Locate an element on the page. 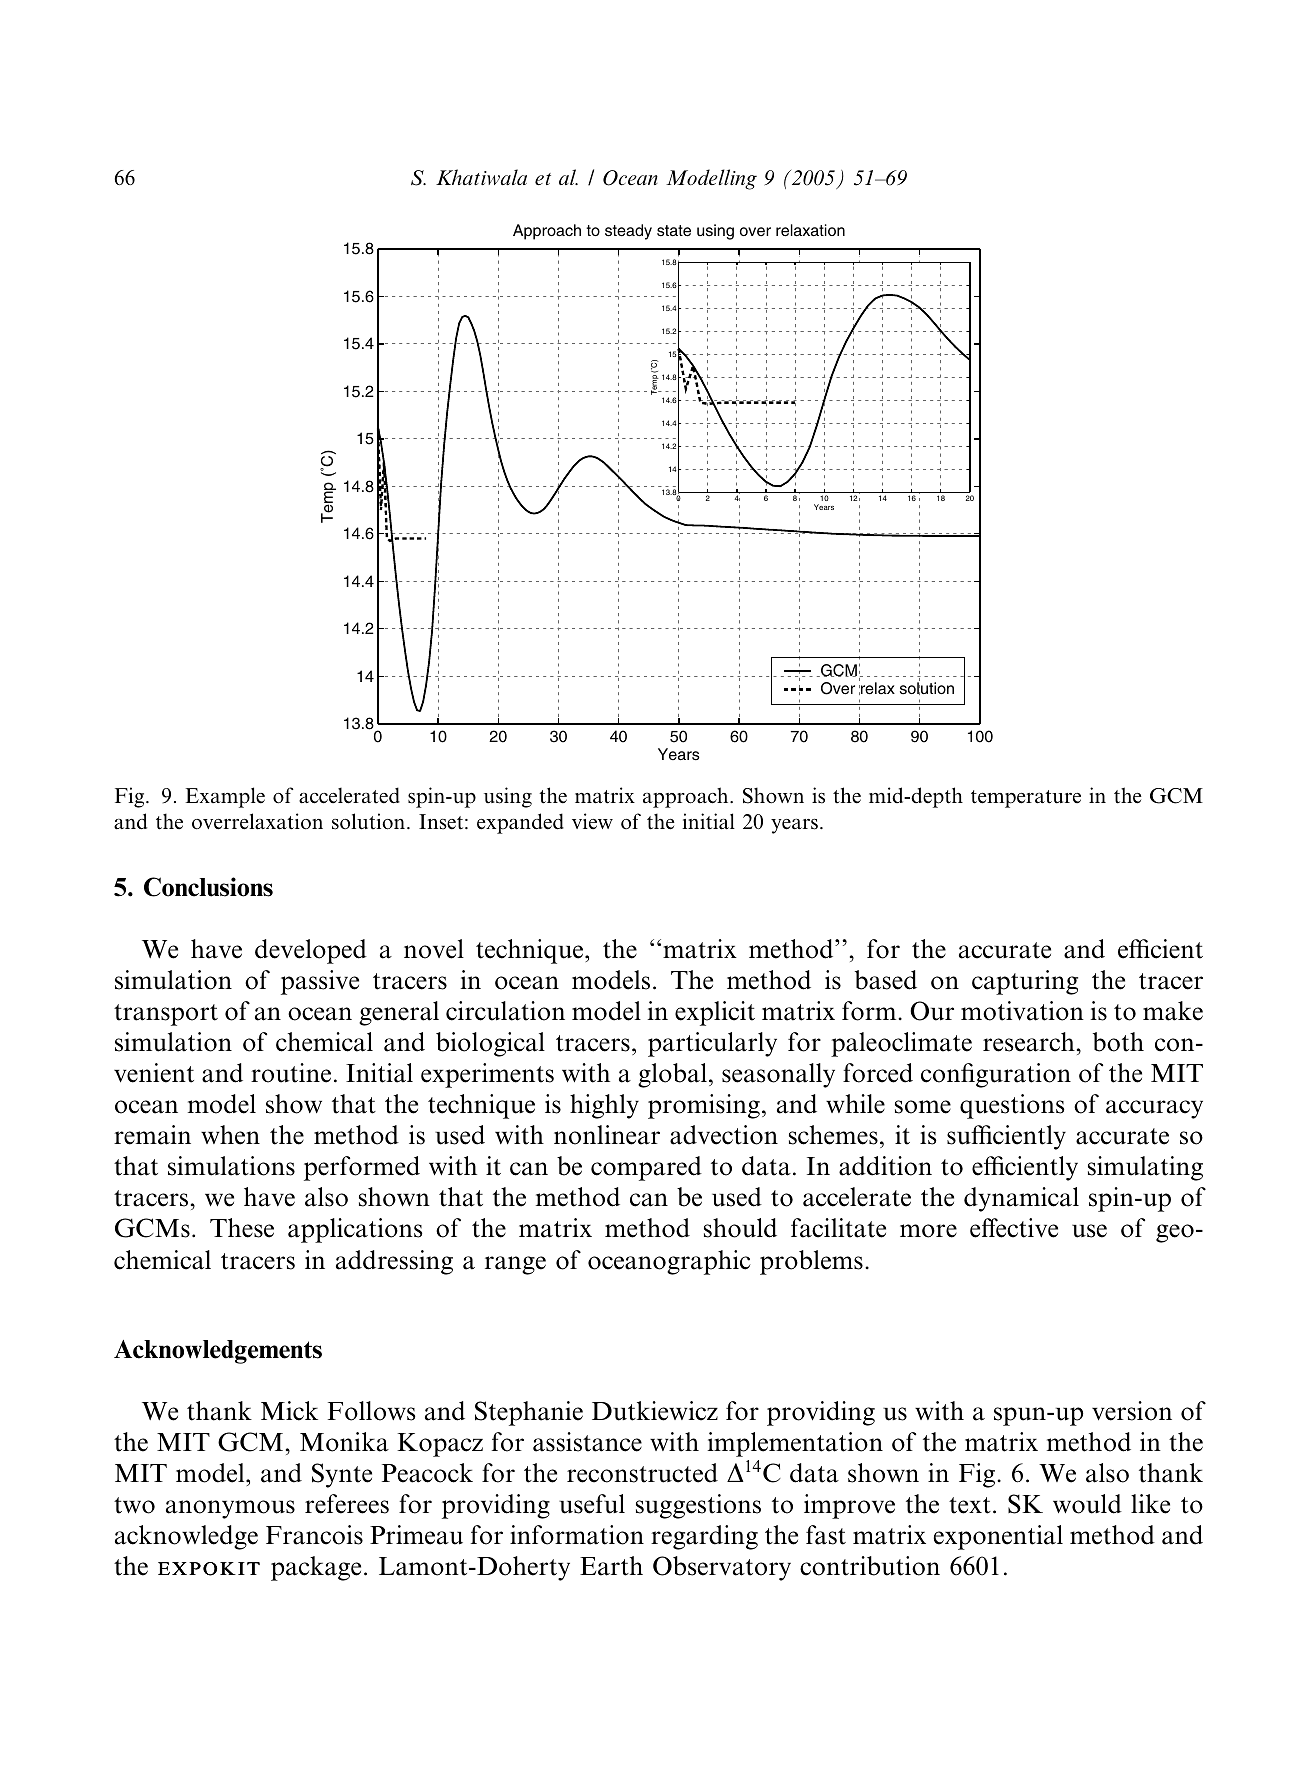  regarding is located at coordinates (704, 1537).
